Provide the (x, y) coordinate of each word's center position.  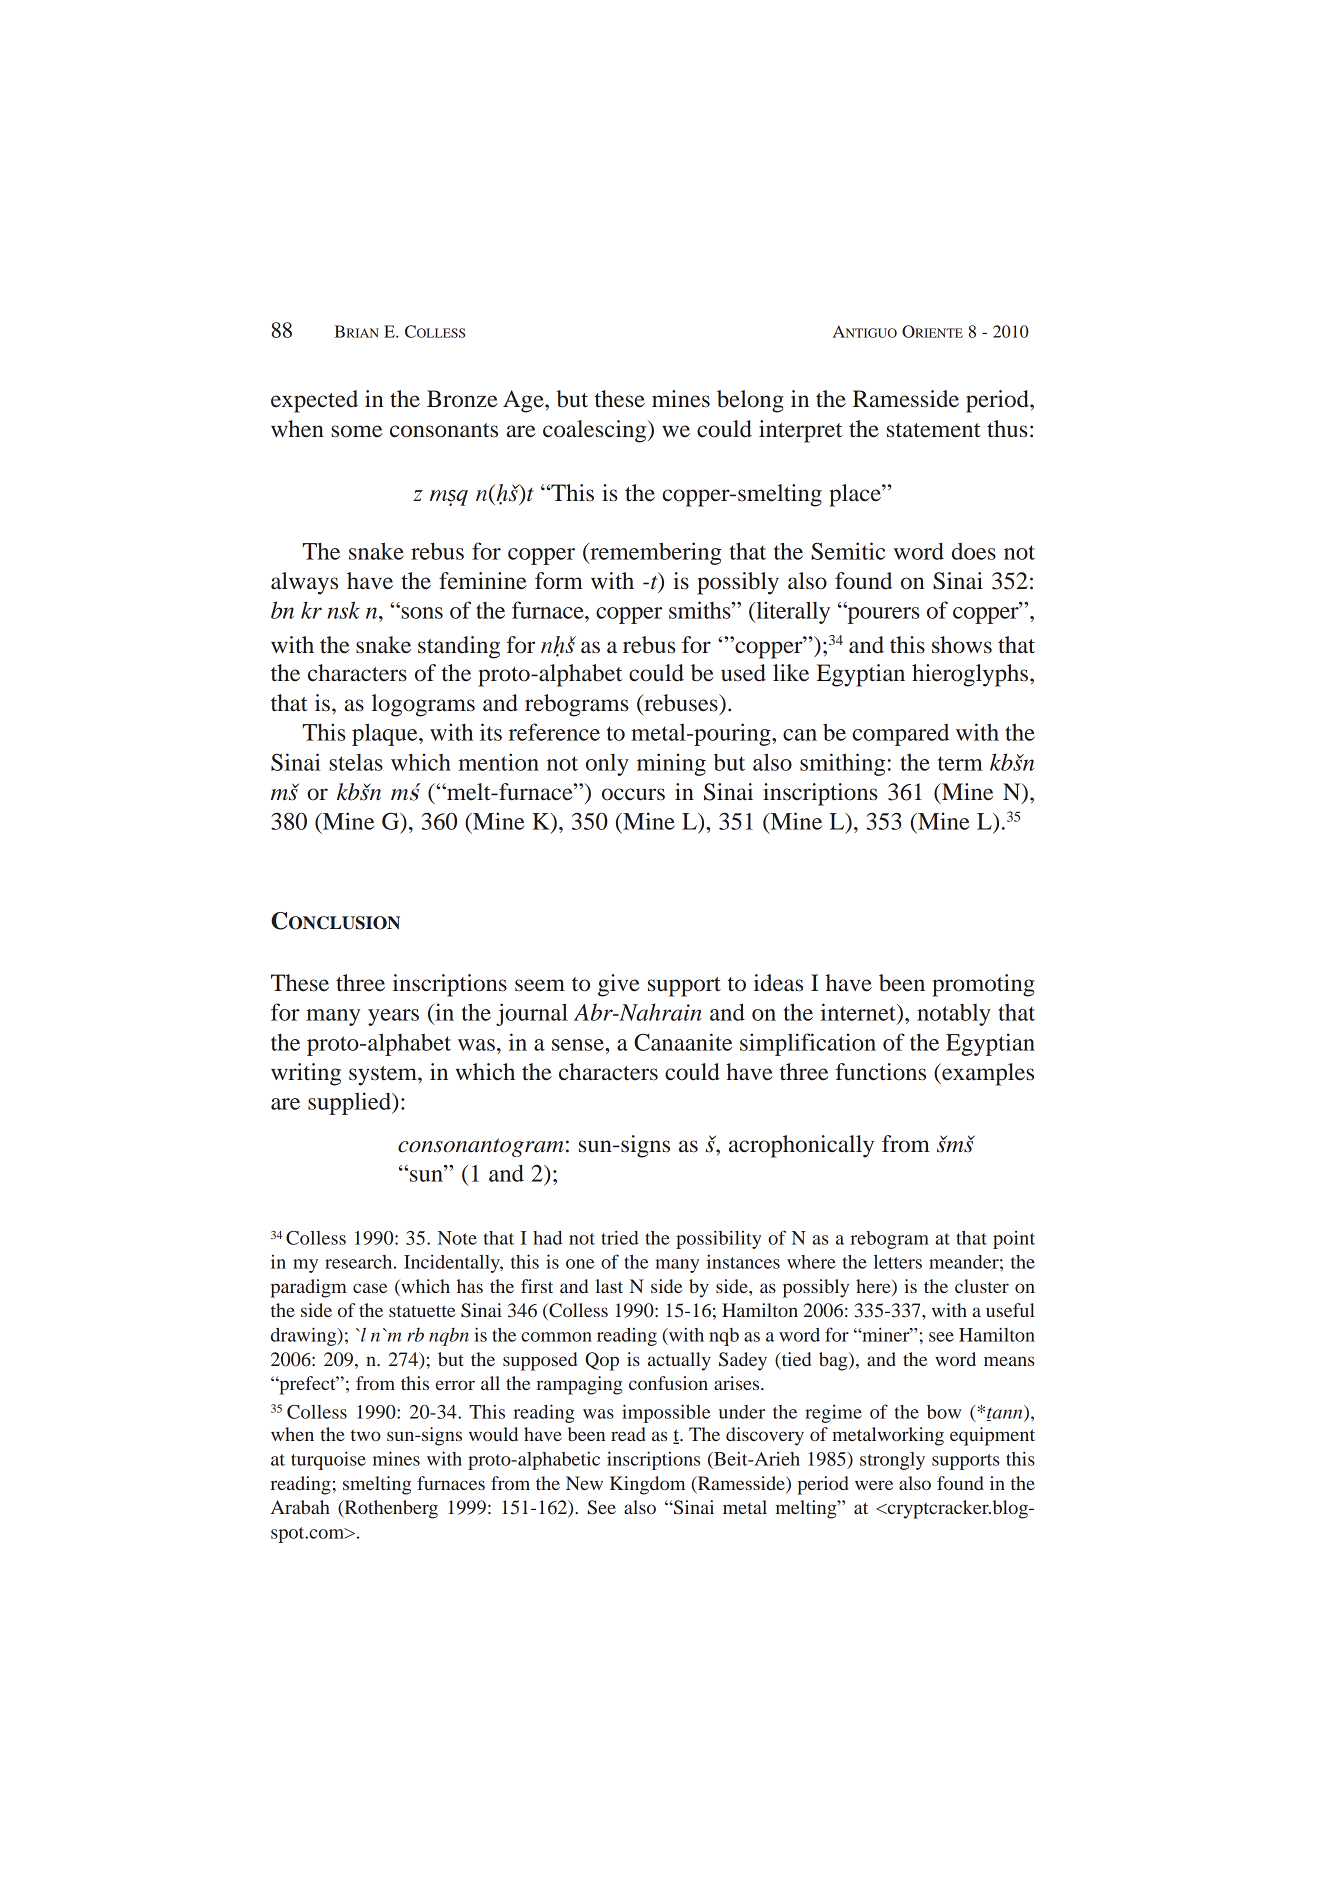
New (584, 1483)
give (619, 985)
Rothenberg (390, 1509)
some (356, 431)
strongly (892, 1461)
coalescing (596, 431)
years (393, 1017)
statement (934, 430)
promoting (983, 985)
